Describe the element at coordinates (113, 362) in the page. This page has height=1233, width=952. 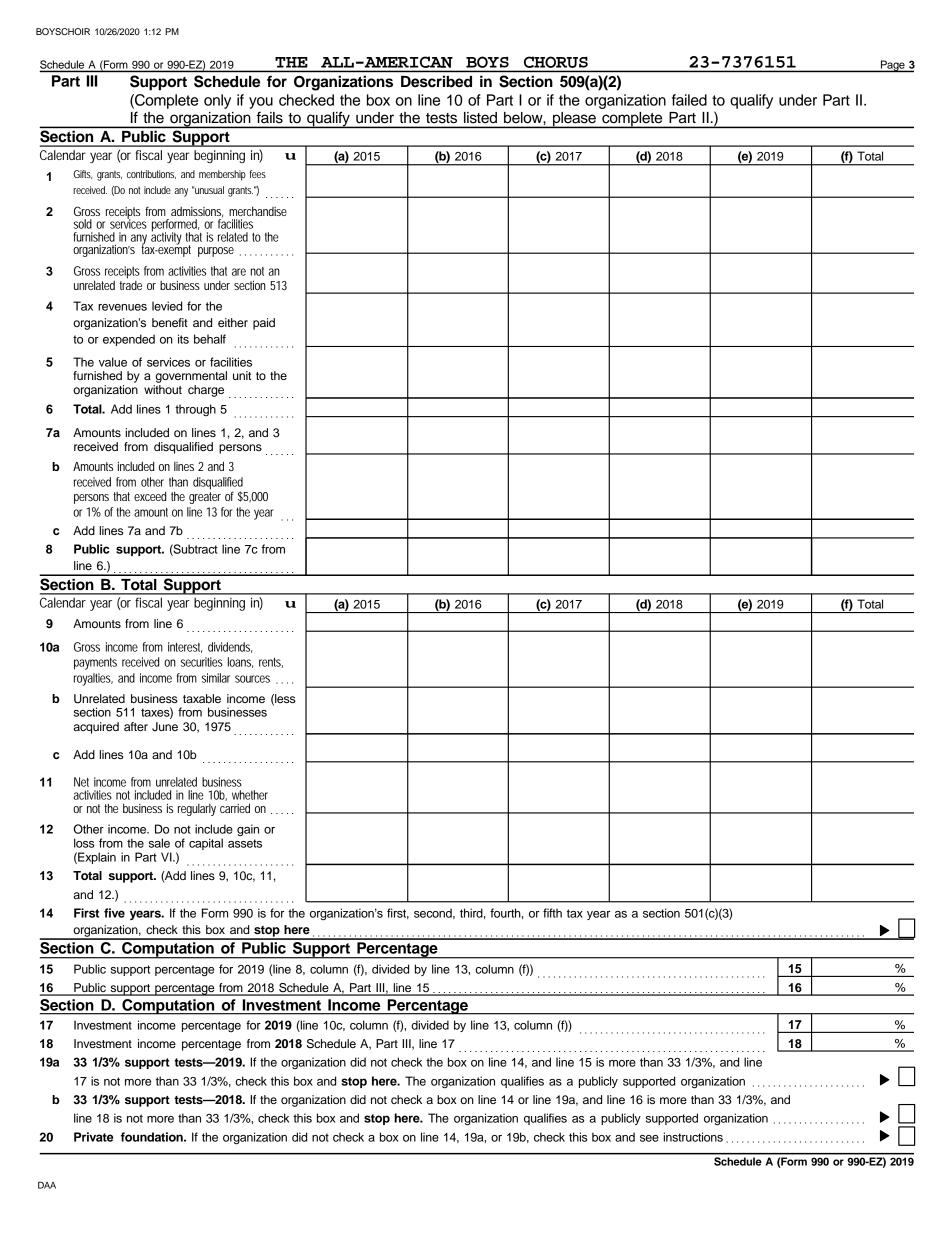
I see `value` at that location.
